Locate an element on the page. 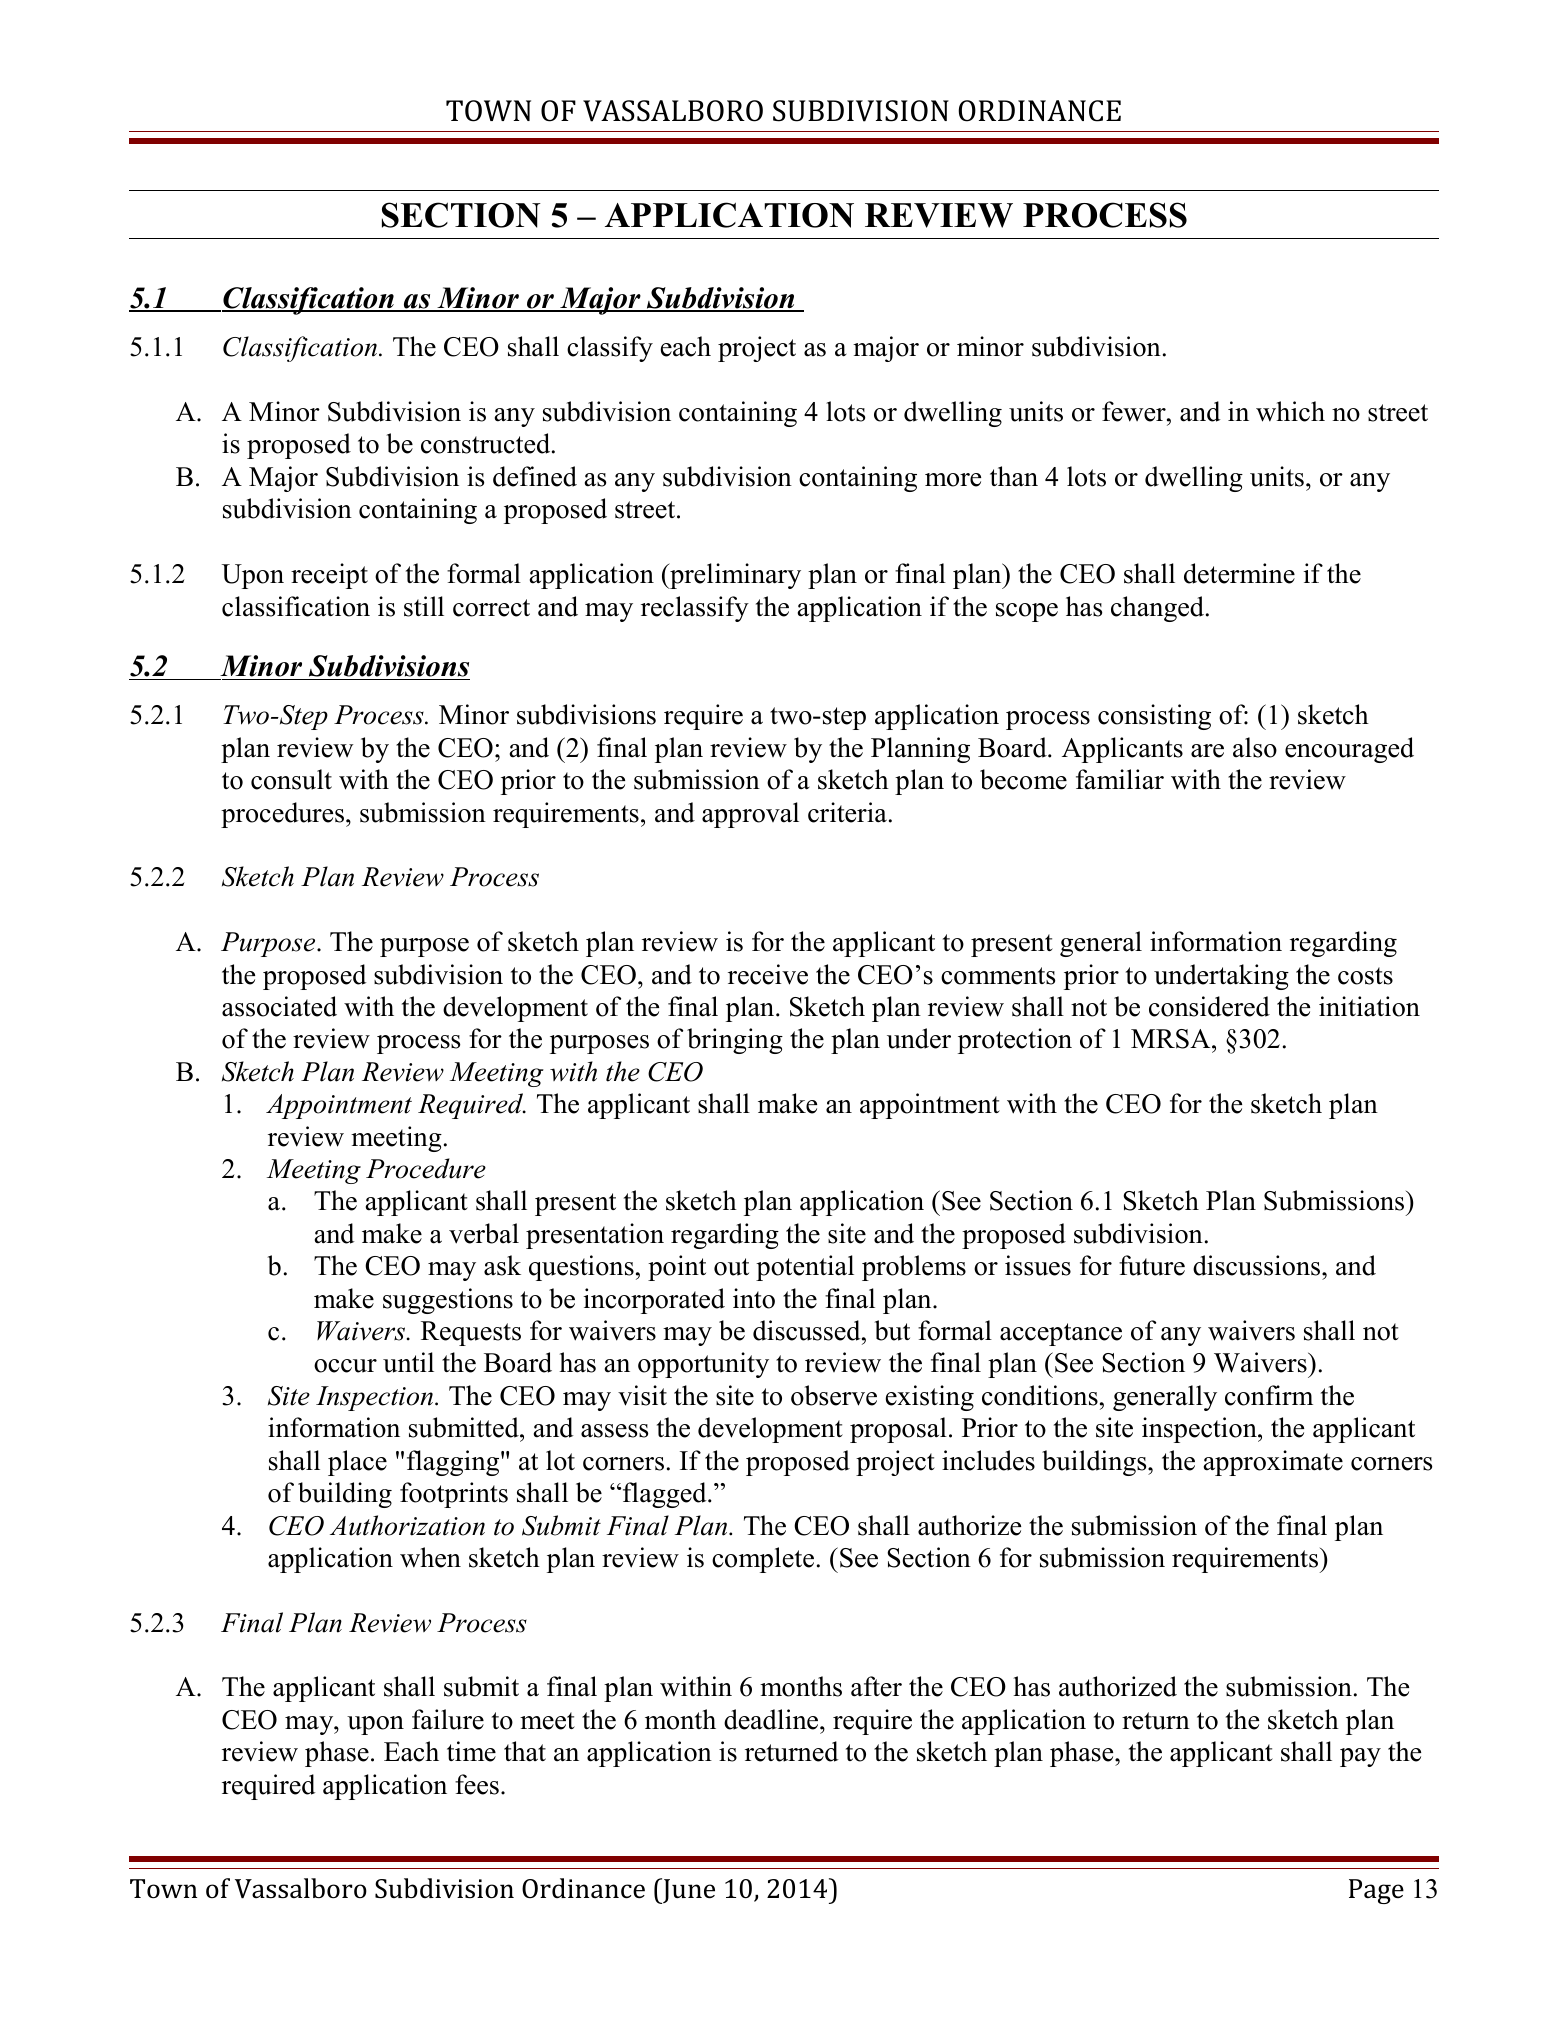 Image resolution: width=1568 pixels, height=2029 pixels. verbal is located at coordinates (484, 1233).
